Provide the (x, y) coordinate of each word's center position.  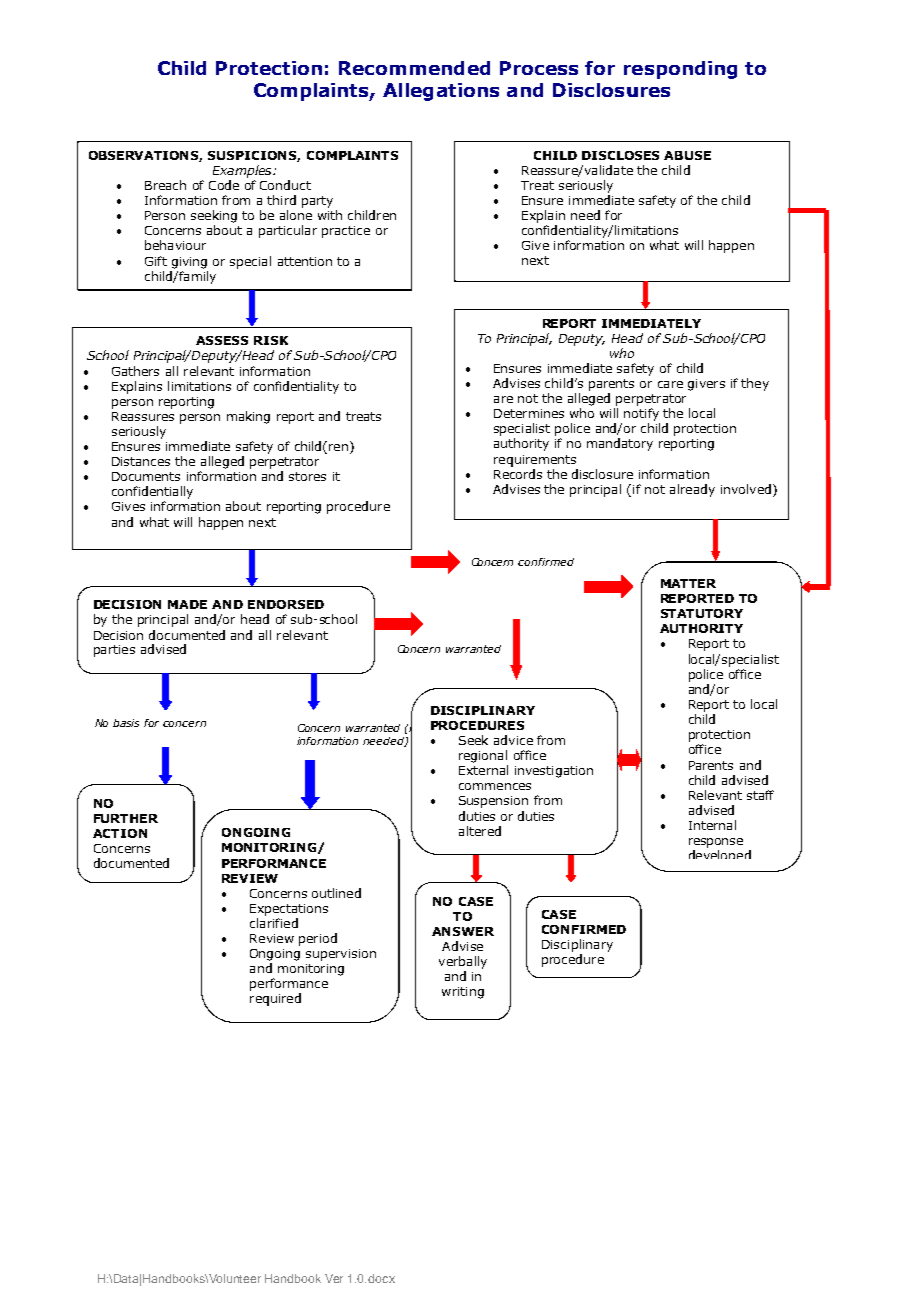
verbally (463, 962)
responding (680, 70)
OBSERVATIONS (145, 156)
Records (518, 474)
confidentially (152, 492)
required (275, 999)
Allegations (441, 92)
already (692, 490)
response (716, 843)
